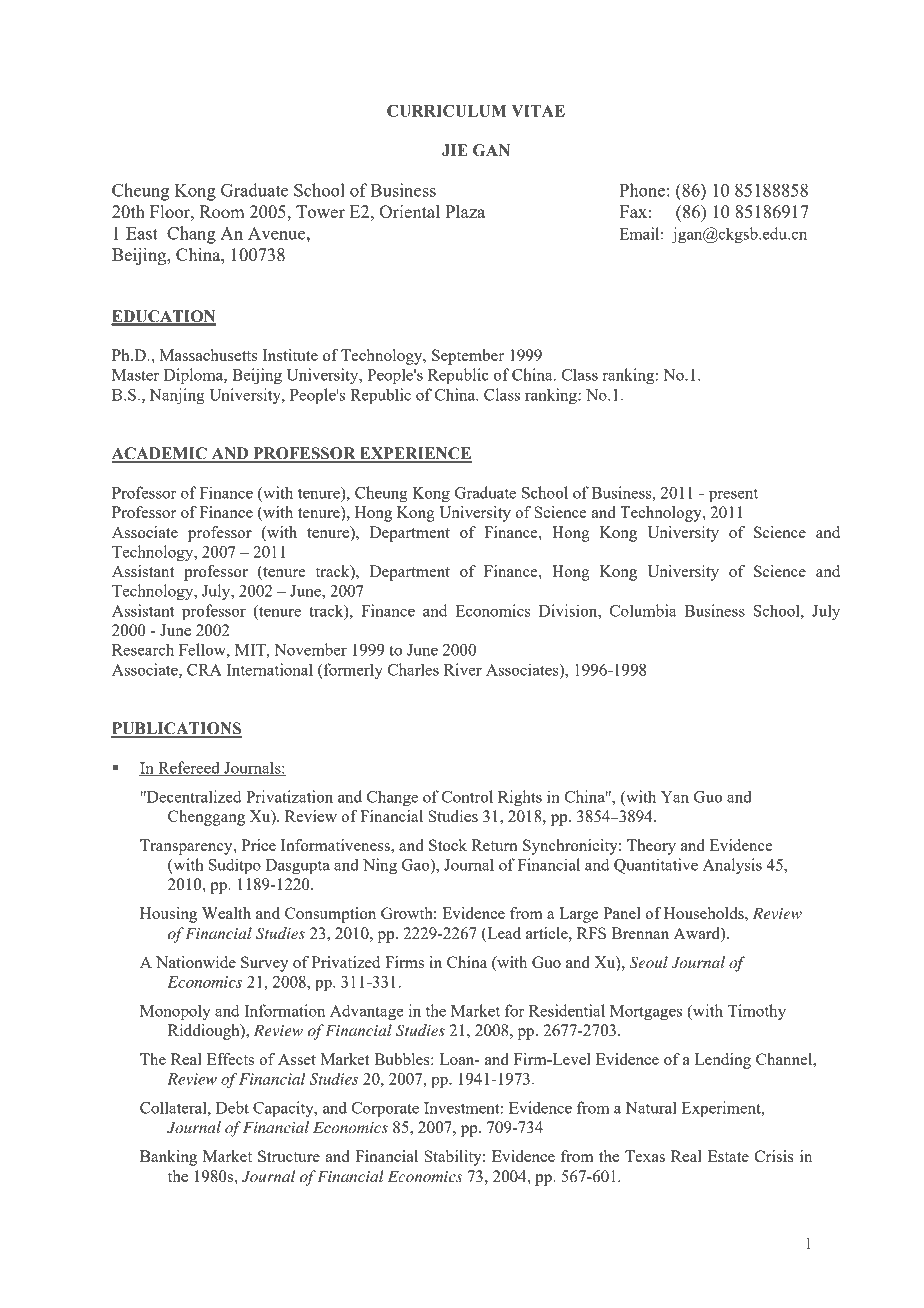 This screenshot has height=1308, width=924. What do you see at coordinates (643, 610) in the screenshot?
I see `Columbia` at bounding box center [643, 610].
